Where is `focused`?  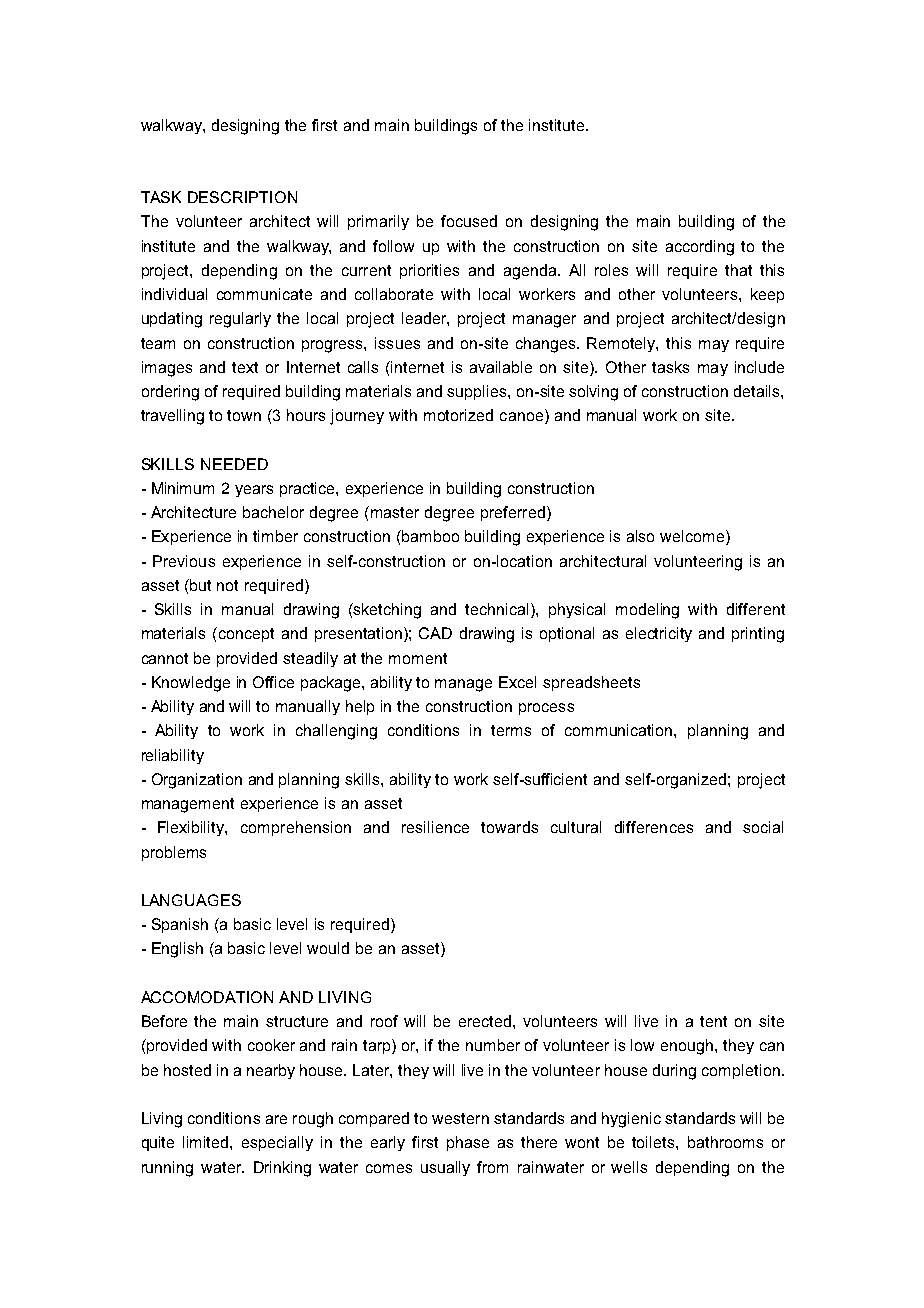 focused is located at coordinates (469, 221).
